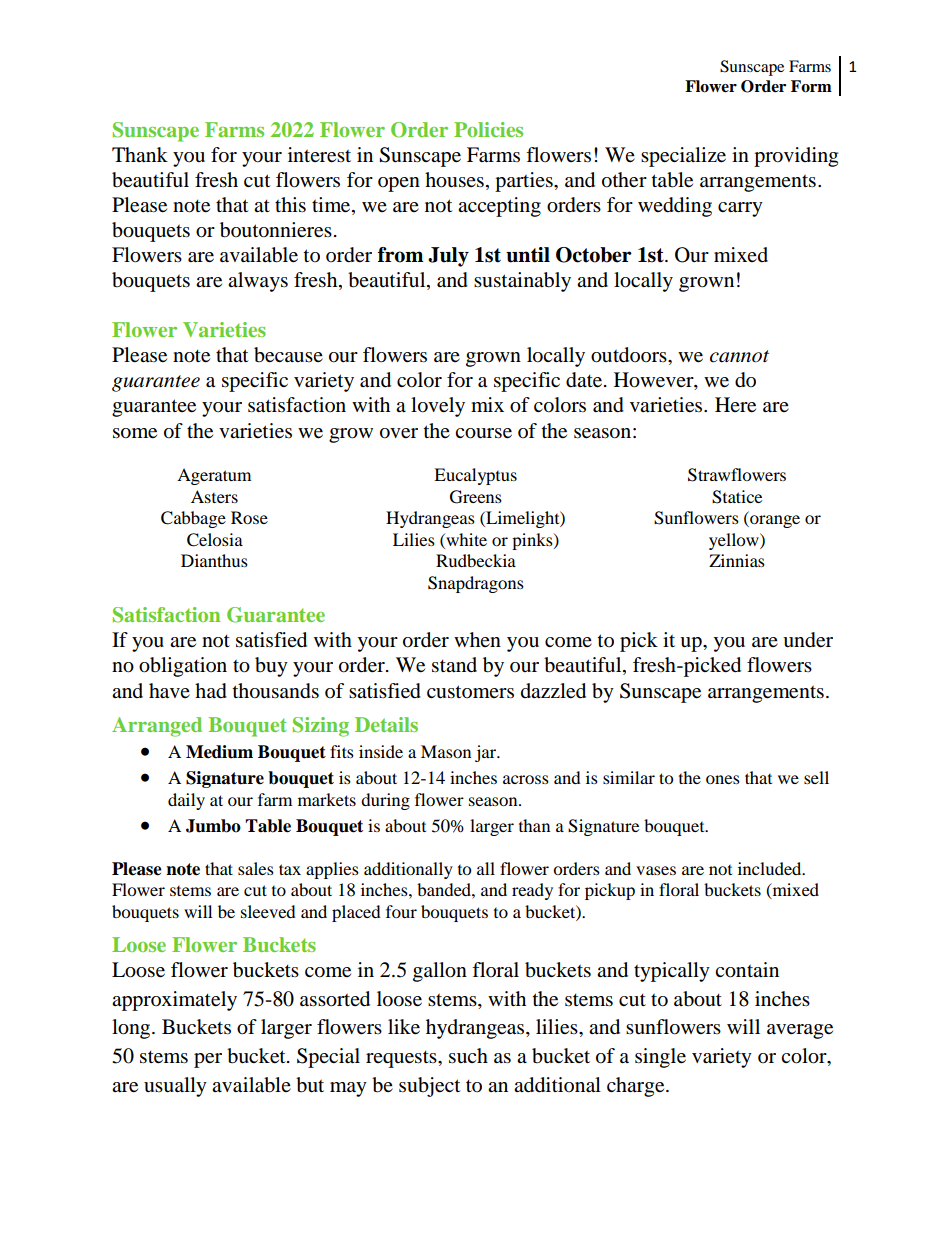 This page has height=1233, width=952. I want to click on white, so click(465, 539).
